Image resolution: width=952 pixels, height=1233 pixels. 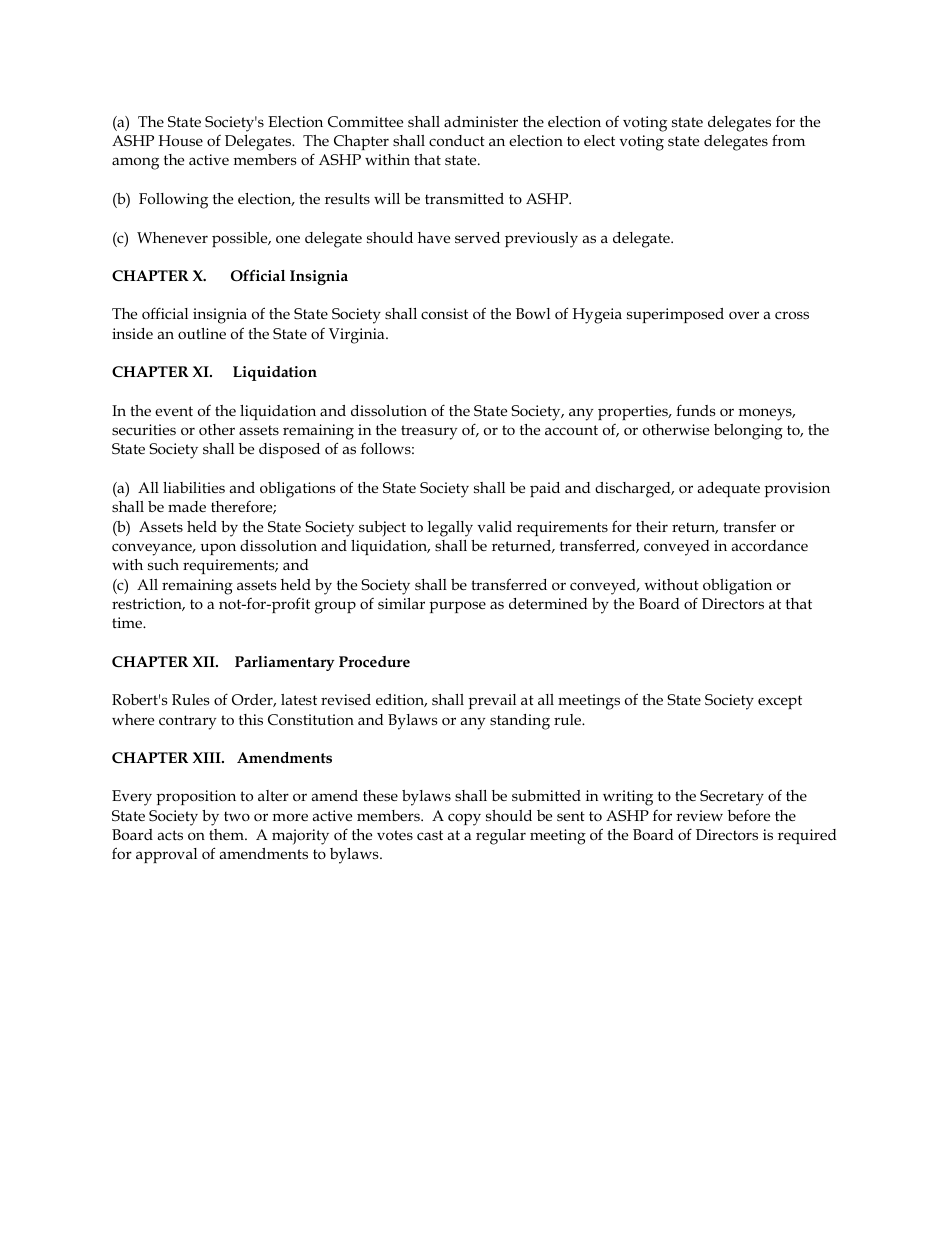 What do you see at coordinates (464, 819) in the screenshot?
I see `copy` at bounding box center [464, 819].
